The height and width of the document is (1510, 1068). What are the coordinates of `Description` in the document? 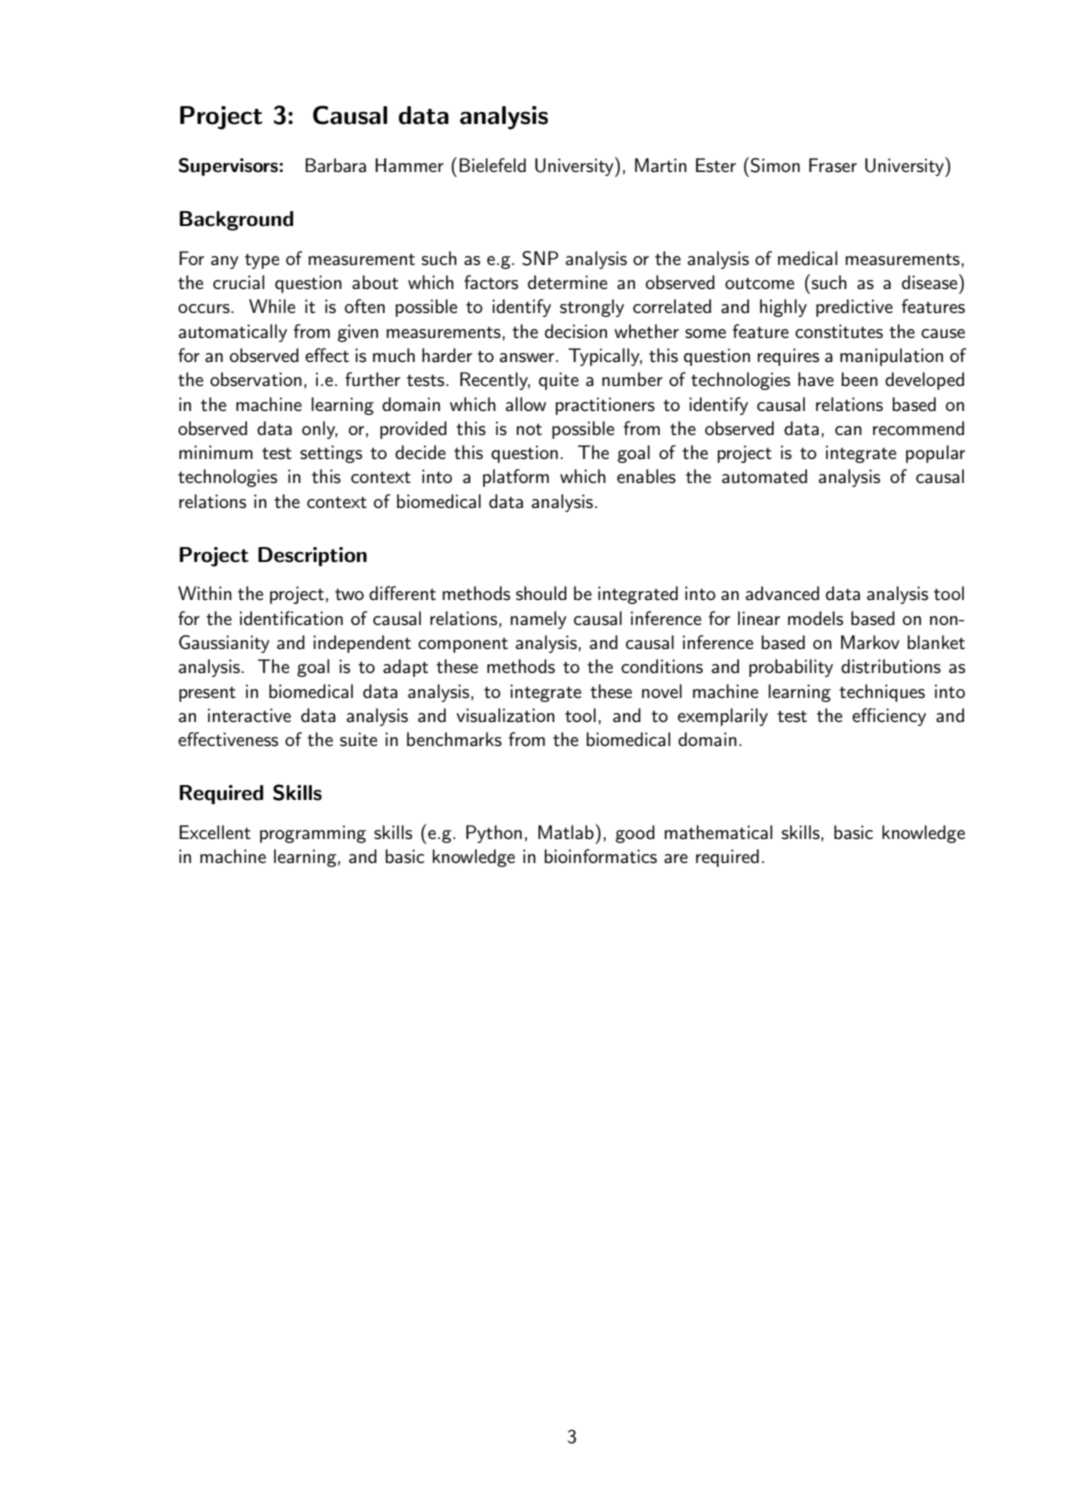 It's located at (312, 556).
